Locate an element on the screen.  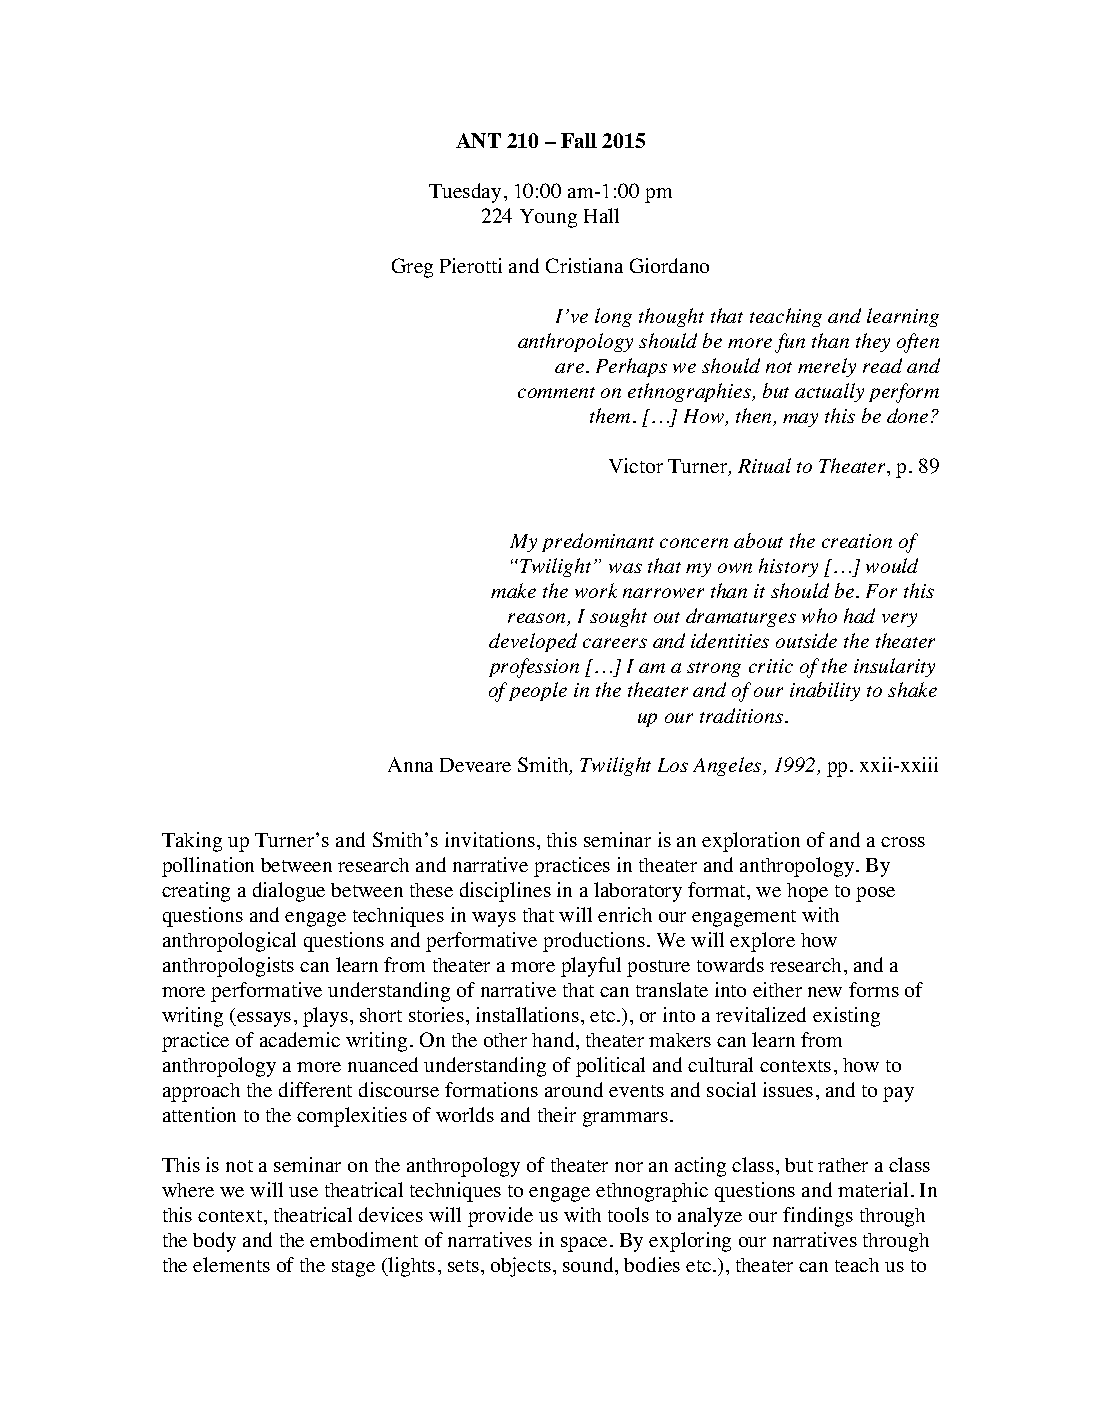
Fall is located at coordinates (579, 140).
